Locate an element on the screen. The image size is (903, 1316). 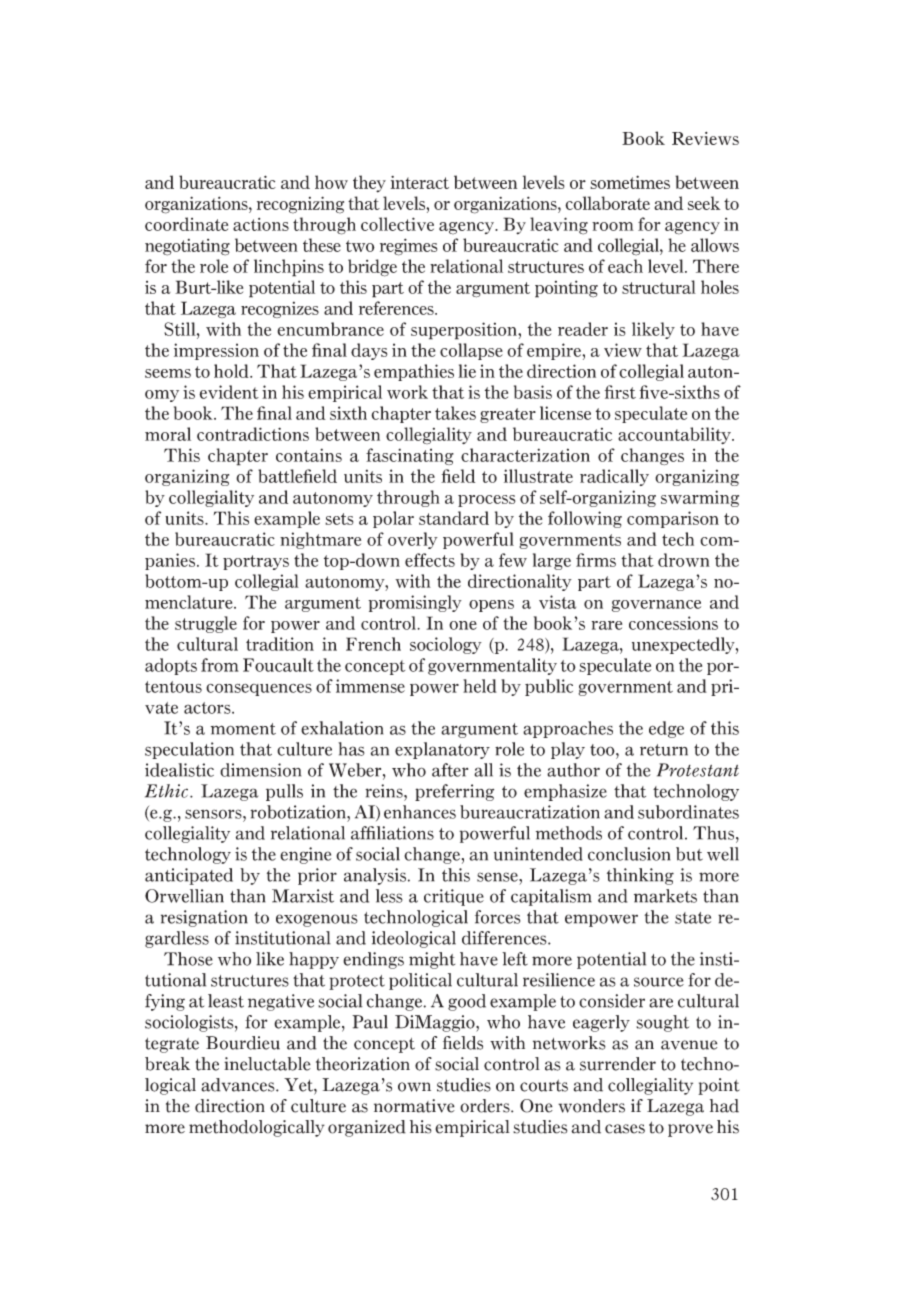
critique is located at coordinates (454, 897).
